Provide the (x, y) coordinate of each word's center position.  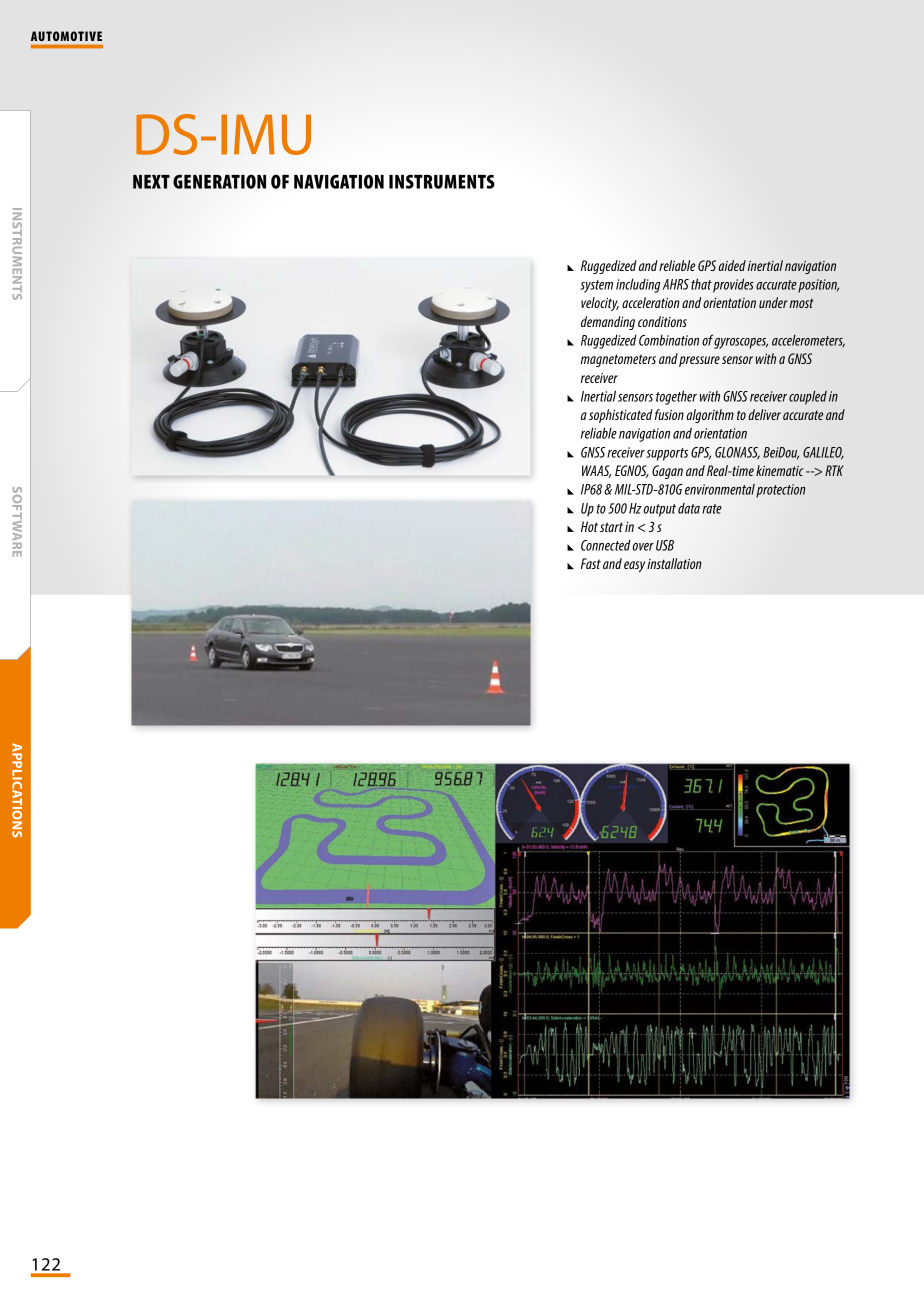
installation (674, 563)
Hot (589, 526)
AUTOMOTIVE (66, 36)
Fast (591, 563)
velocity (600, 304)
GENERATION (219, 181)
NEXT (151, 182)
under (773, 302)
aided (732, 265)
